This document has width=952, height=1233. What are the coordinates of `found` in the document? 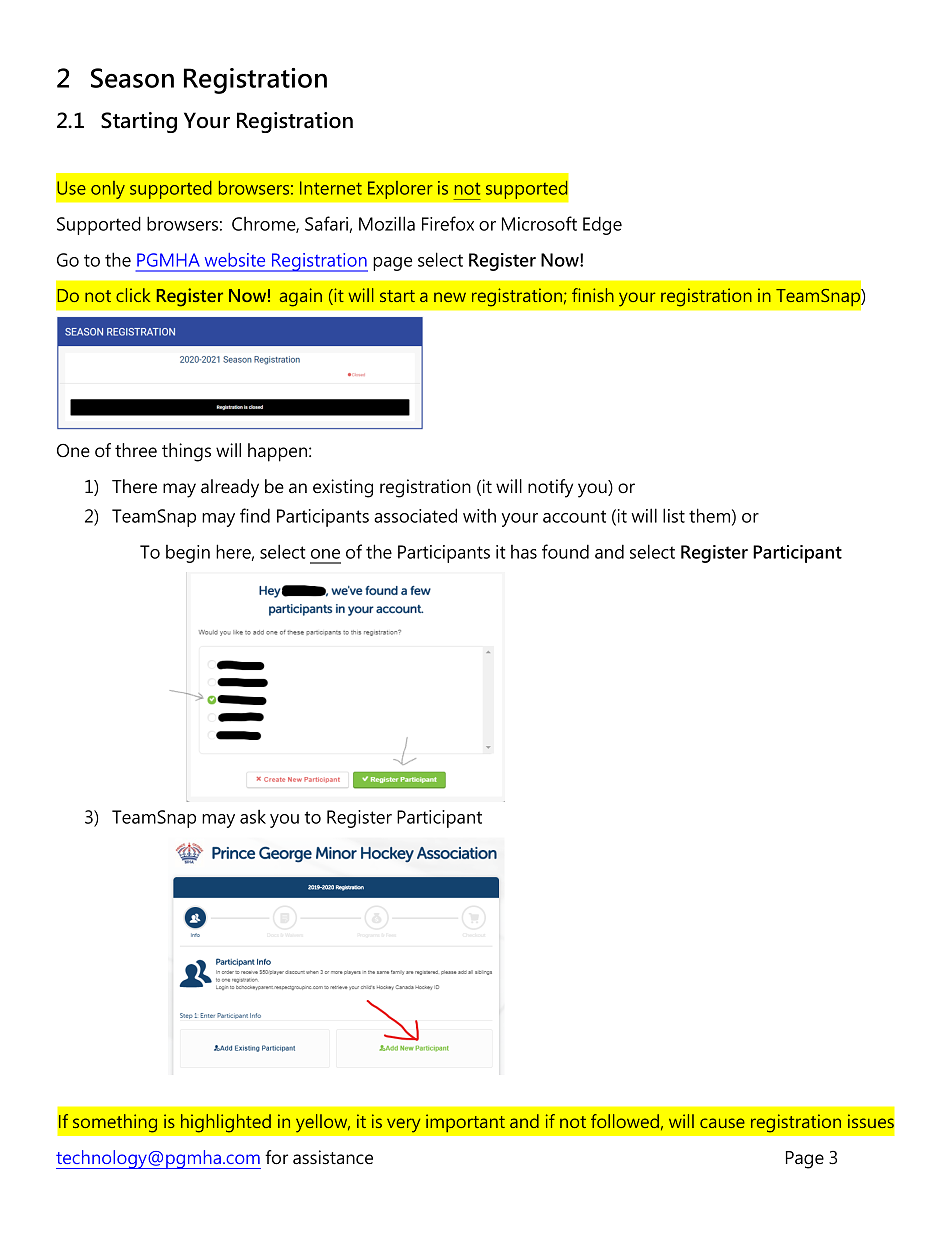 It's located at (565, 551).
